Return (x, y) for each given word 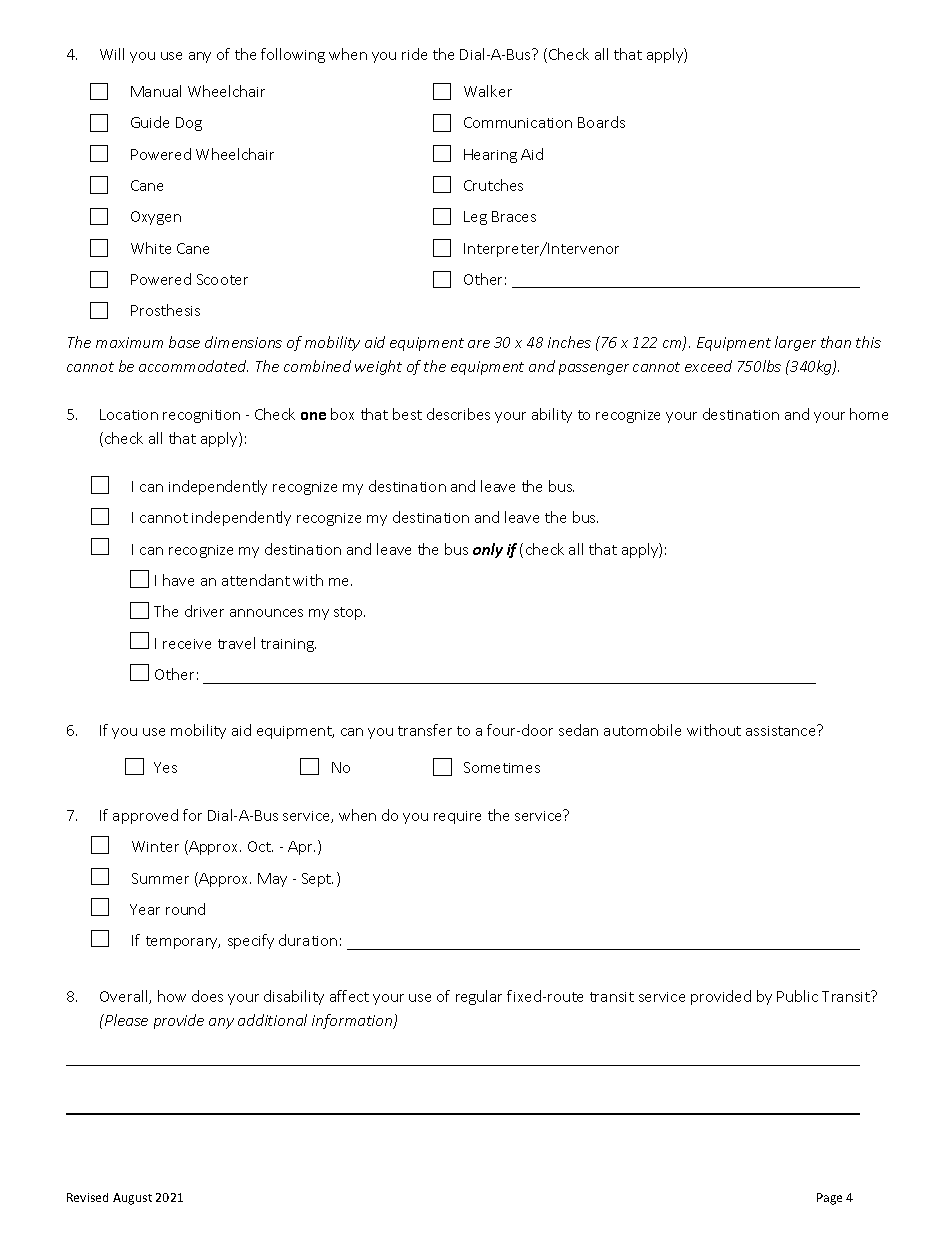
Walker (488, 91)
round (185, 909)
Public (797, 996)
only (488, 550)
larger (795, 343)
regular (479, 997)
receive (187, 644)
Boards (601, 122)
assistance (782, 730)
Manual (156, 91)
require (457, 817)
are (479, 344)
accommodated (193, 366)
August (132, 1199)
